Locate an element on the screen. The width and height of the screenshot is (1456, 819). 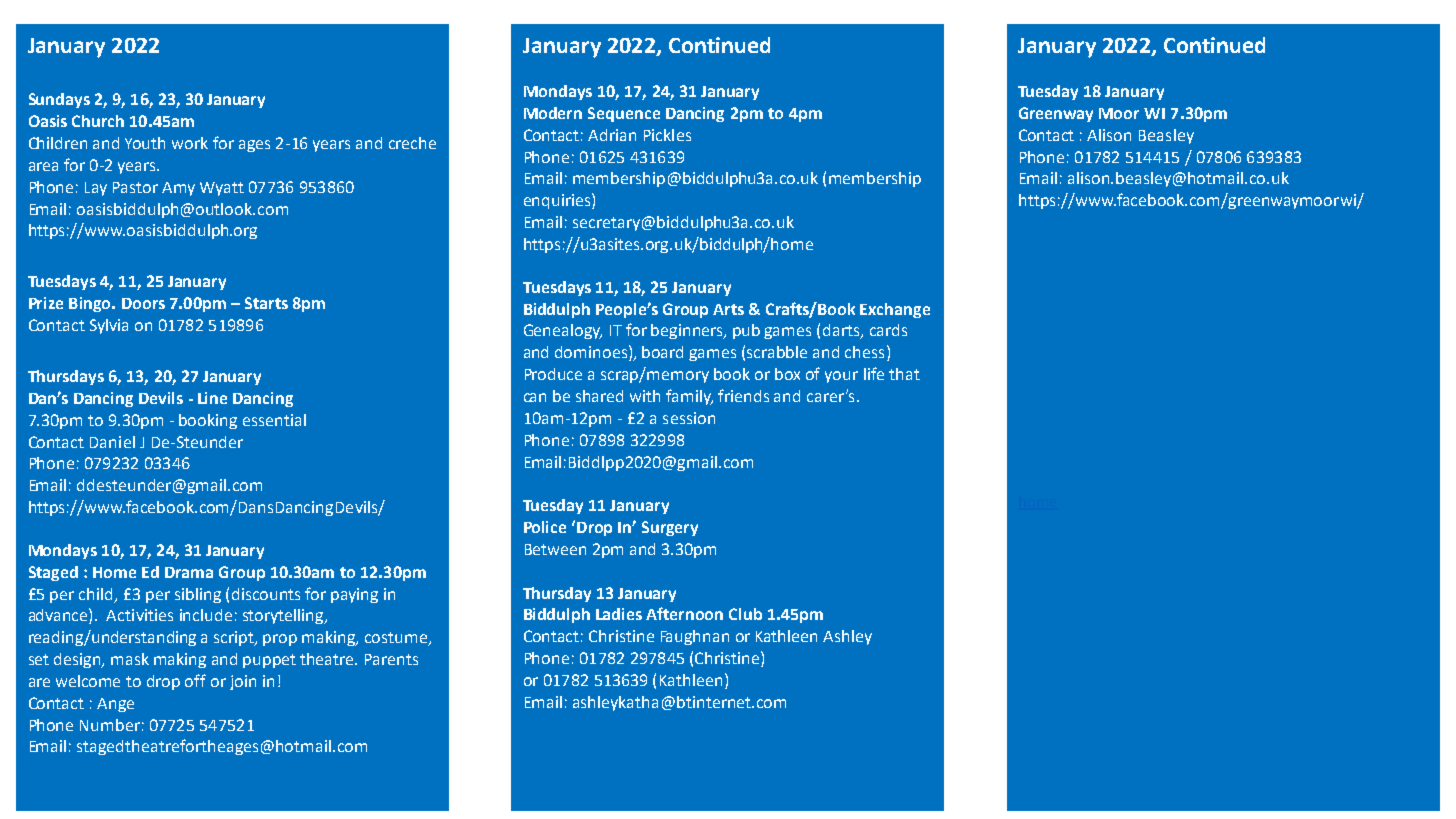
Parents is located at coordinates (391, 659).
